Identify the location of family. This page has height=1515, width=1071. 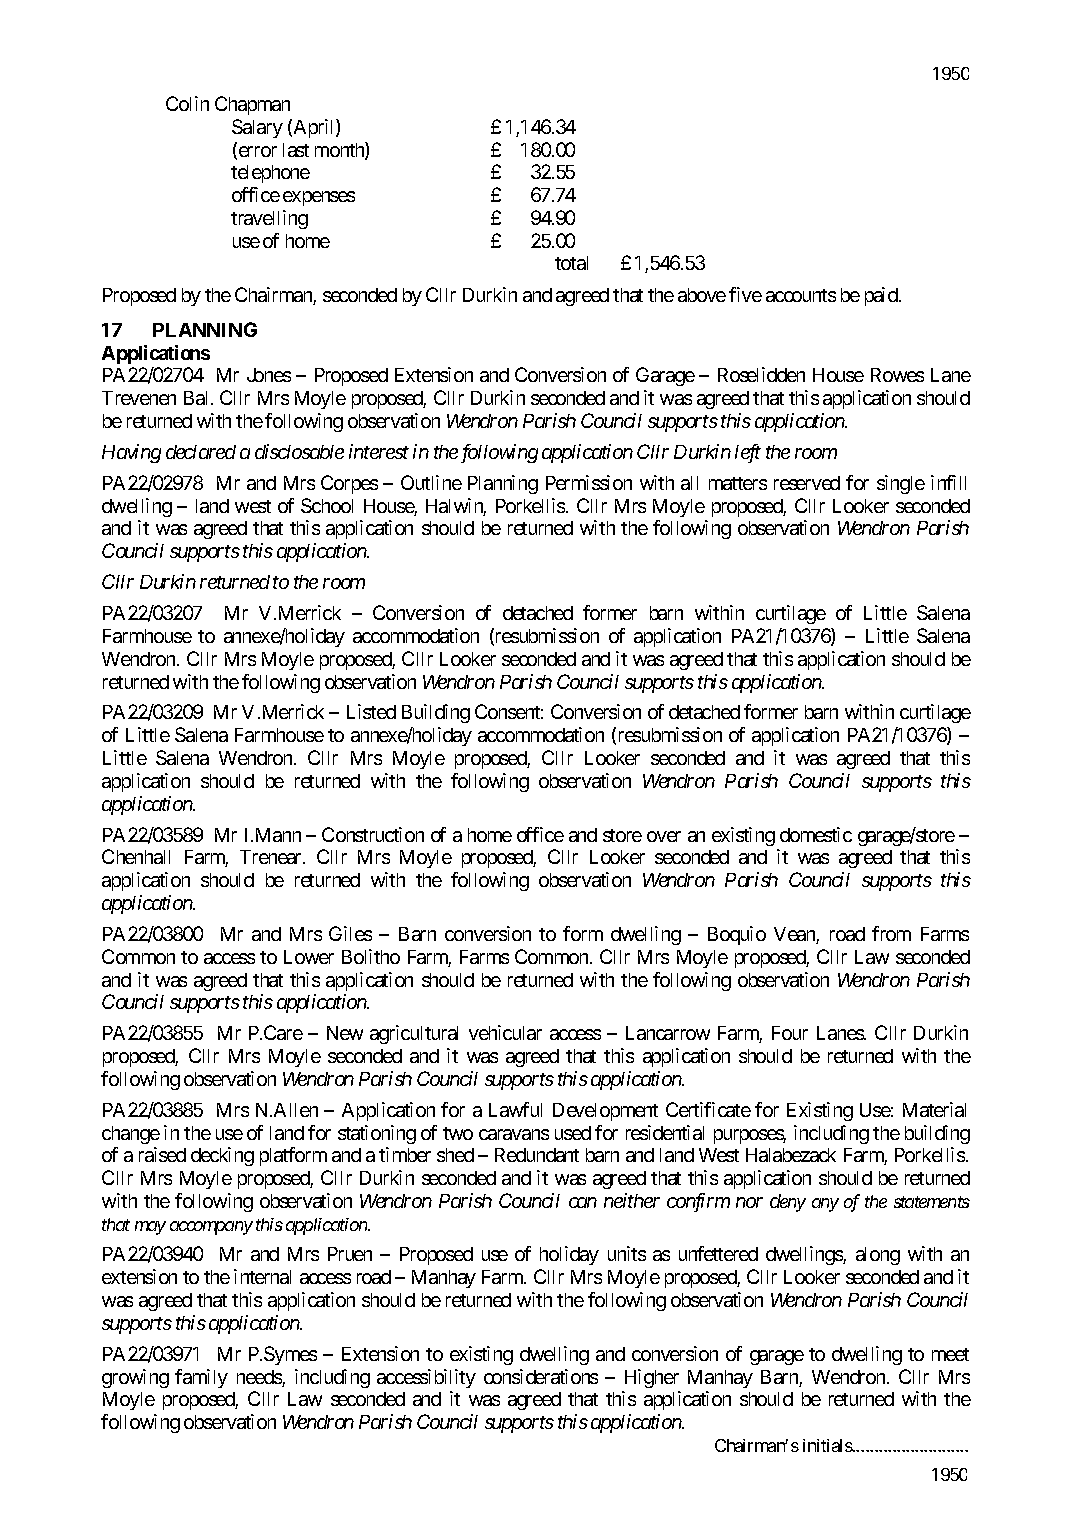
(201, 1378).
